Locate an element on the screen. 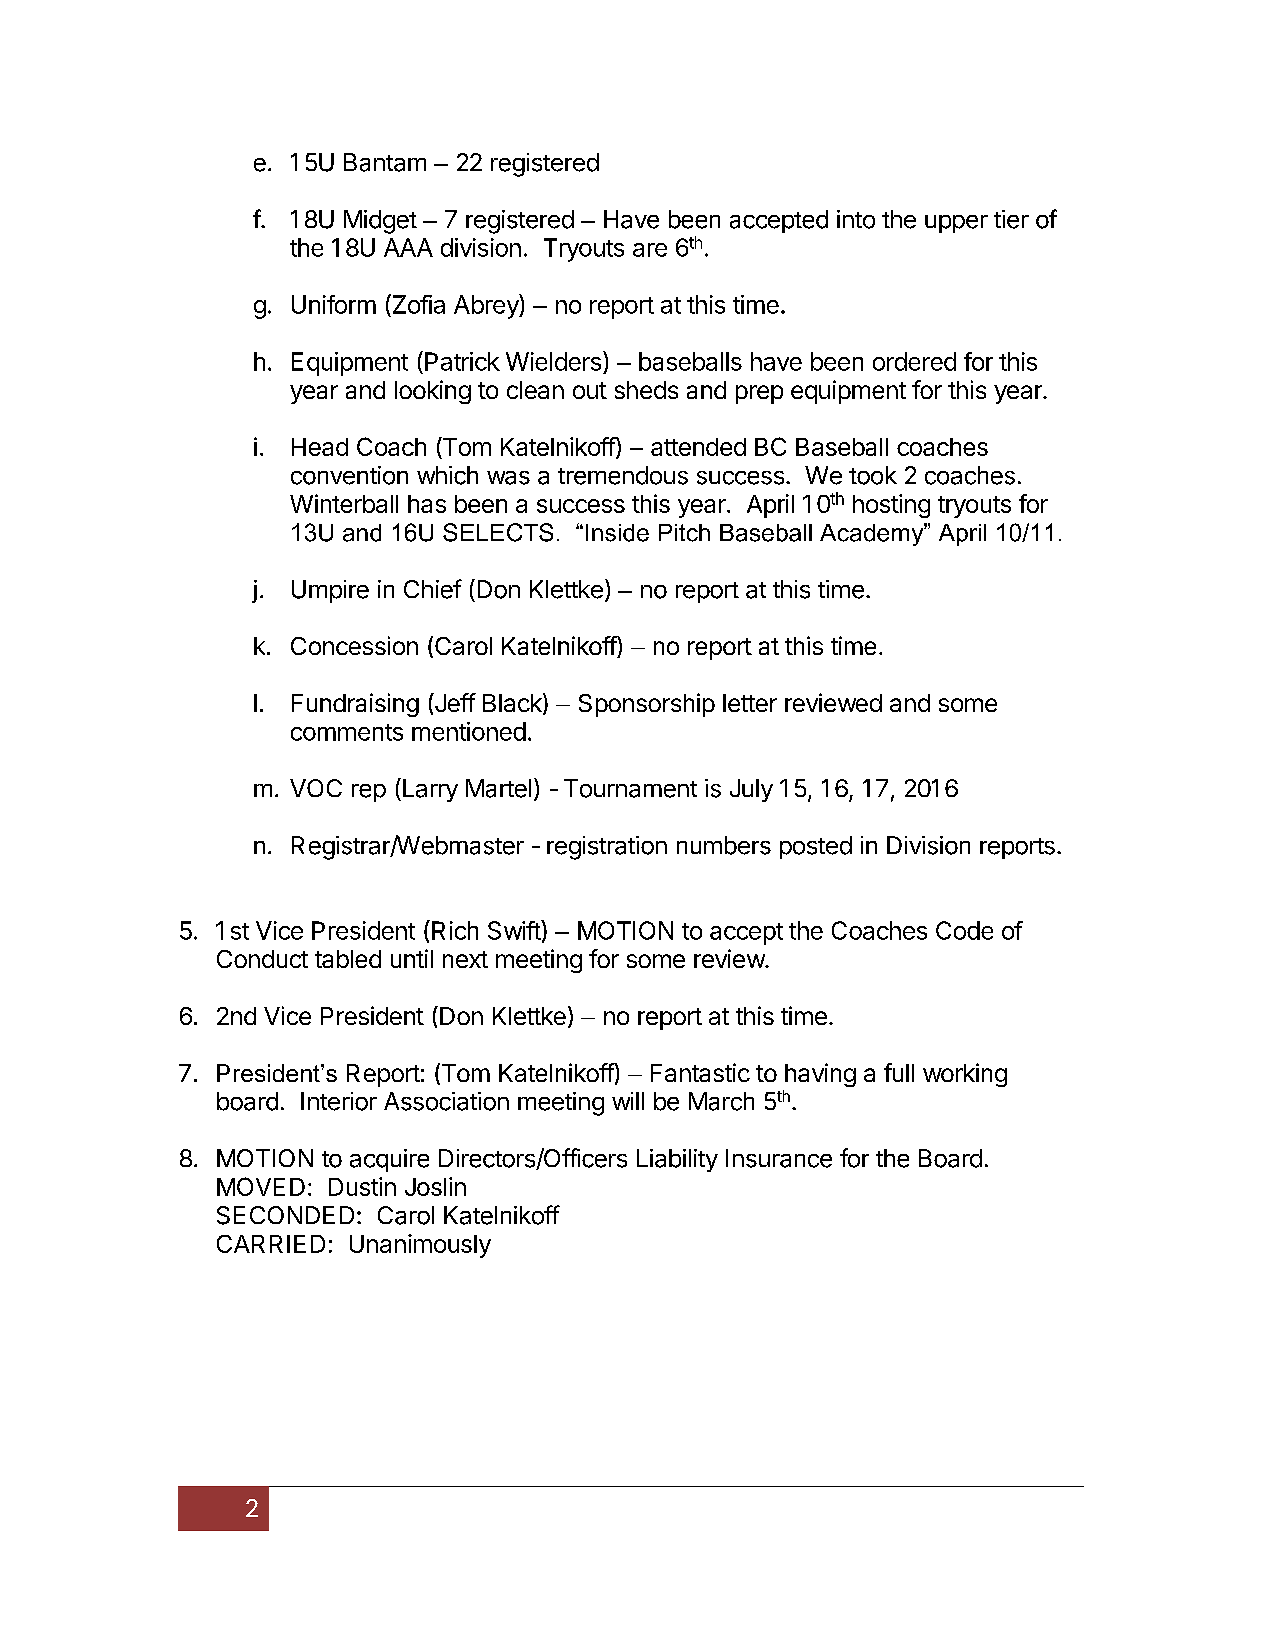 Image resolution: width=1262 pixels, height=1633 pixels. Insurance is located at coordinates (779, 1158).
